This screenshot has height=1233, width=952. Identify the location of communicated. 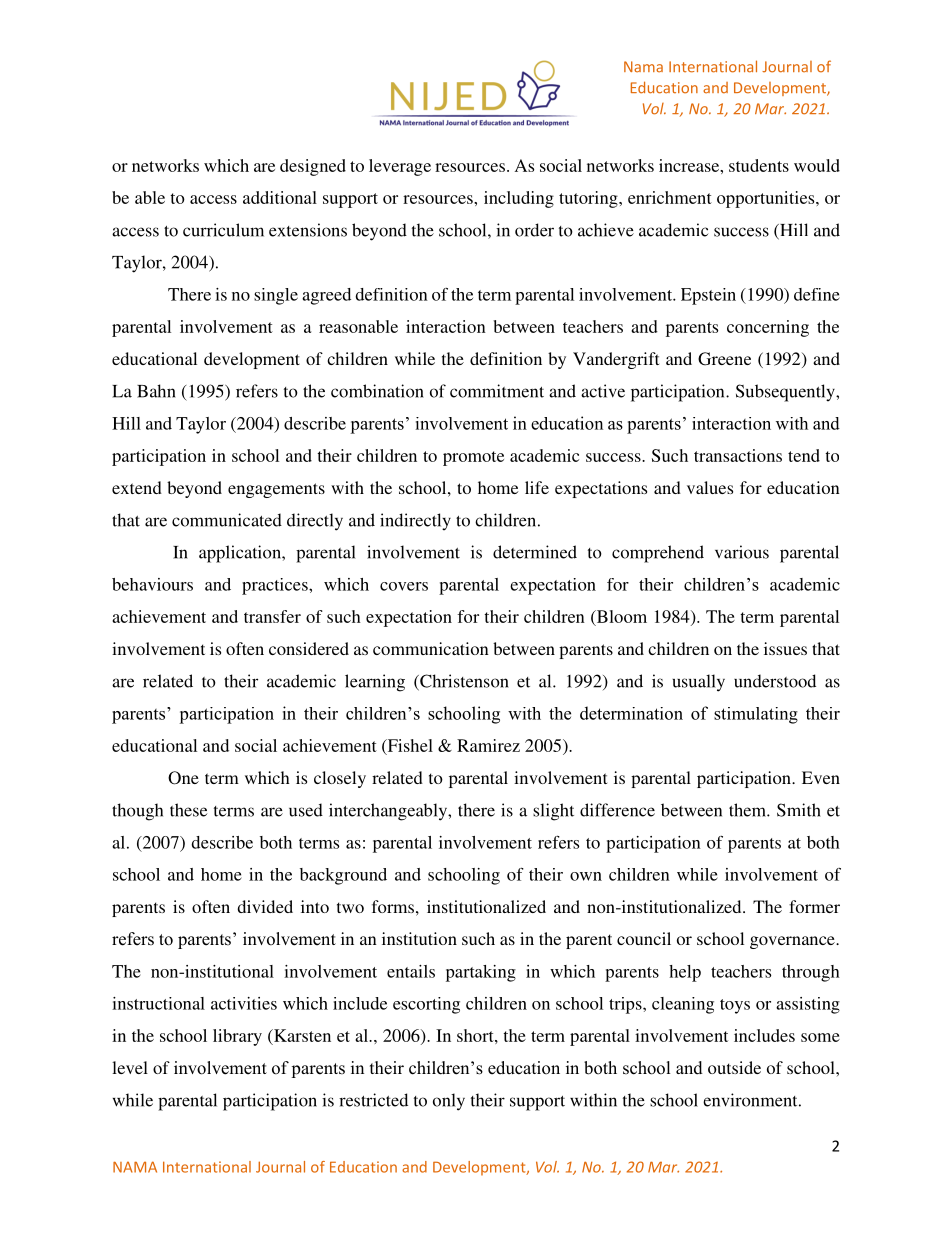
(227, 520).
